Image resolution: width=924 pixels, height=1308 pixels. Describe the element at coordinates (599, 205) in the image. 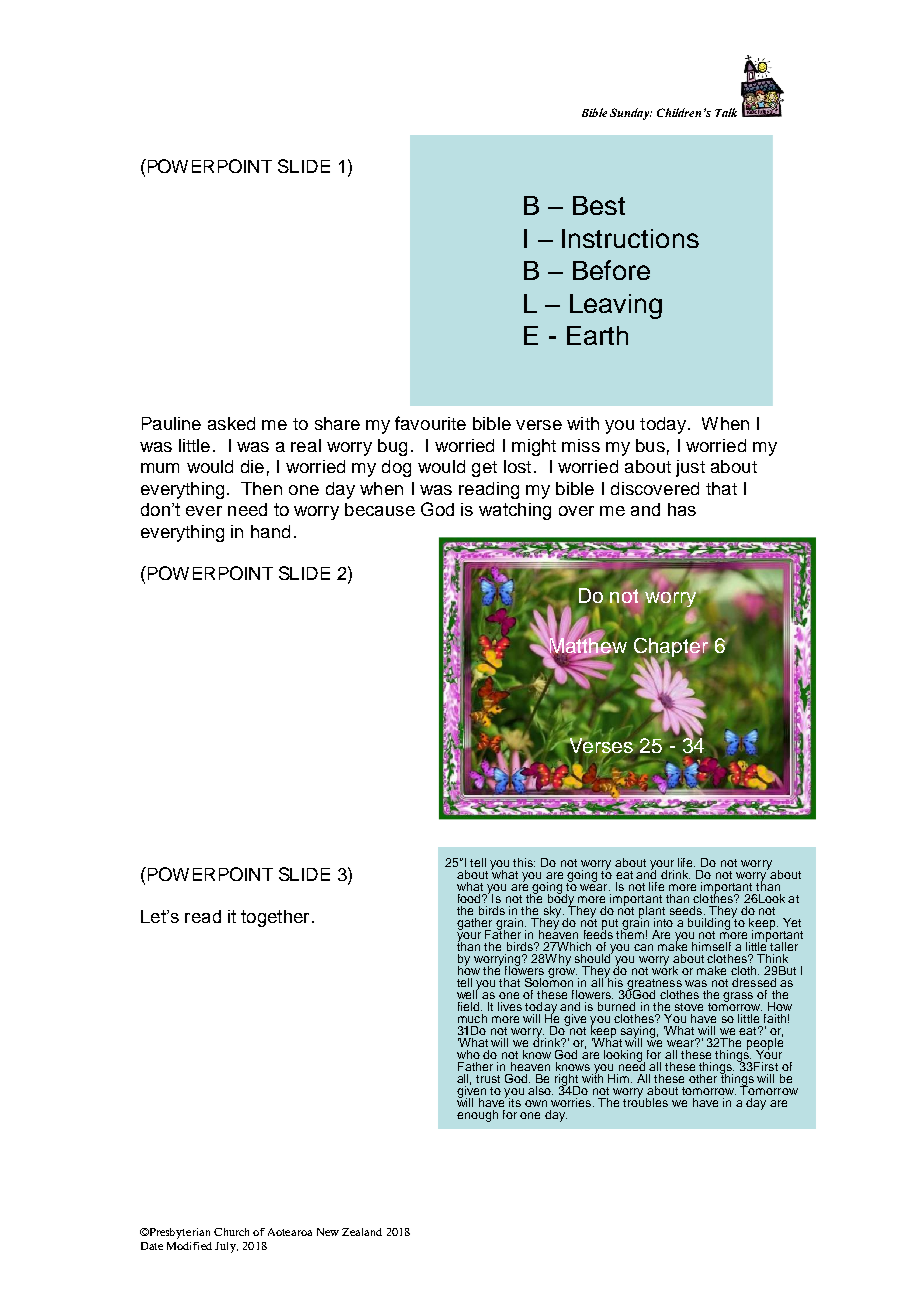

I see `Best` at that location.
